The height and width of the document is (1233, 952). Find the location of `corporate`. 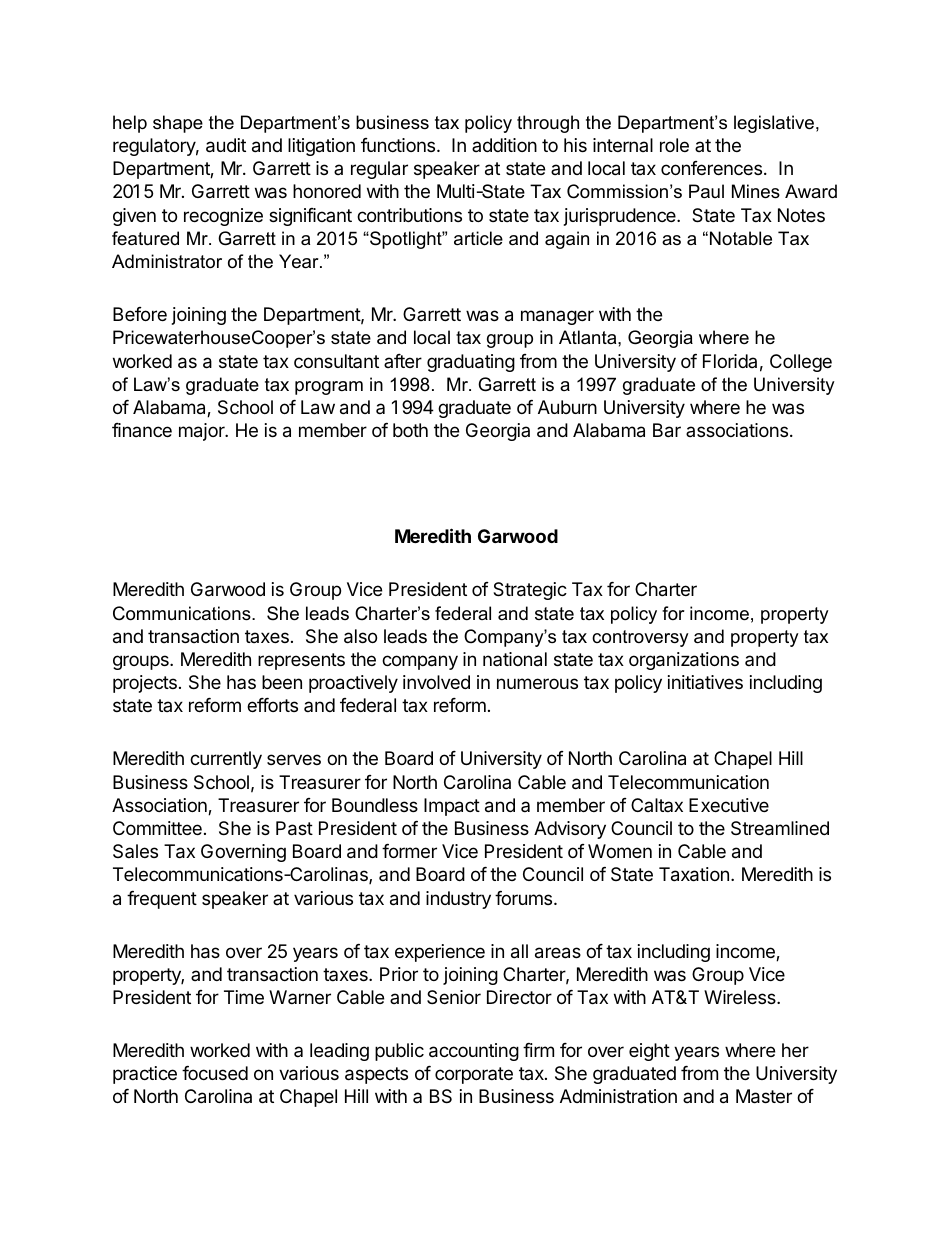

corporate is located at coordinates (474, 1075).
